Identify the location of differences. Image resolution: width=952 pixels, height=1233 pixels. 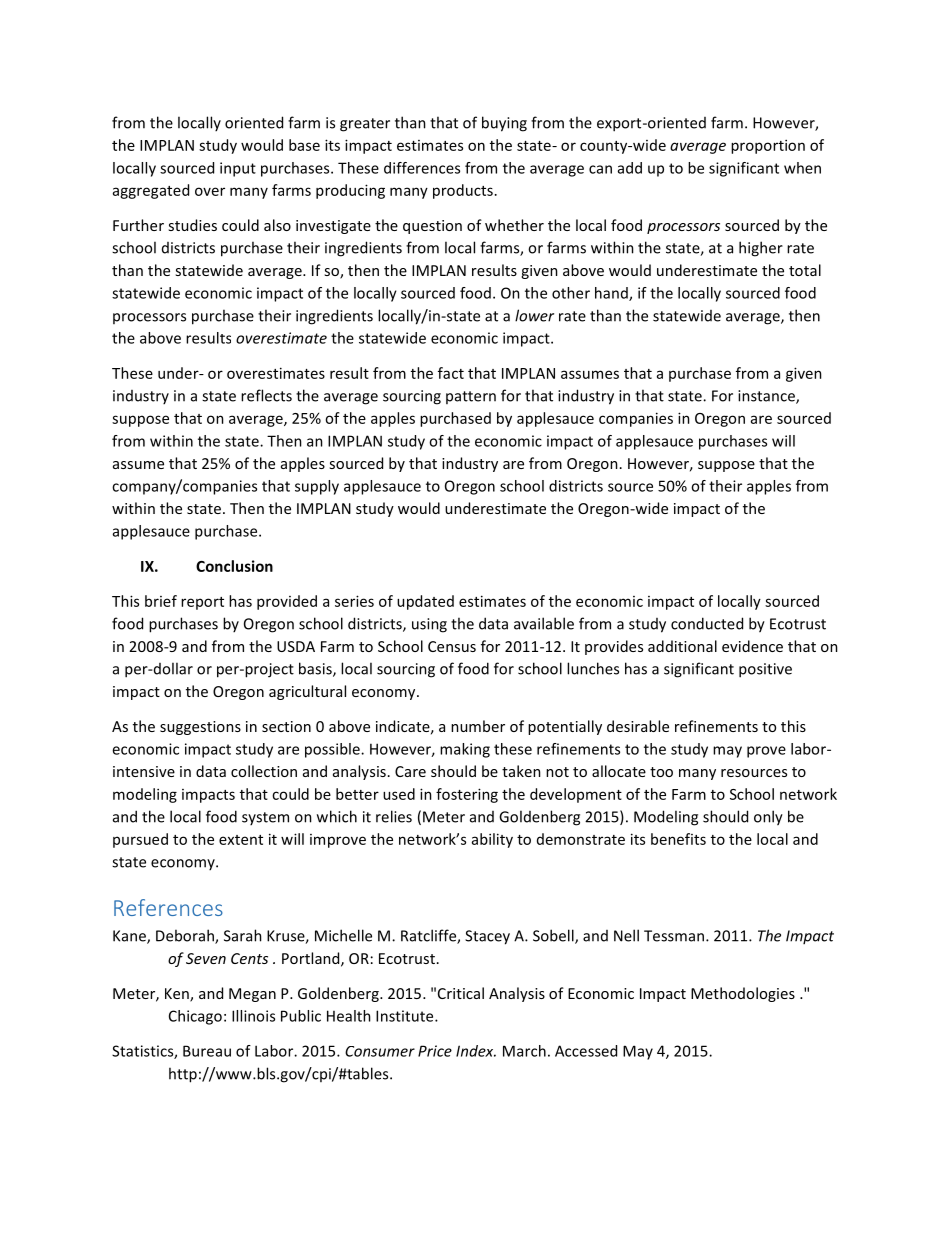
(422, 168).
